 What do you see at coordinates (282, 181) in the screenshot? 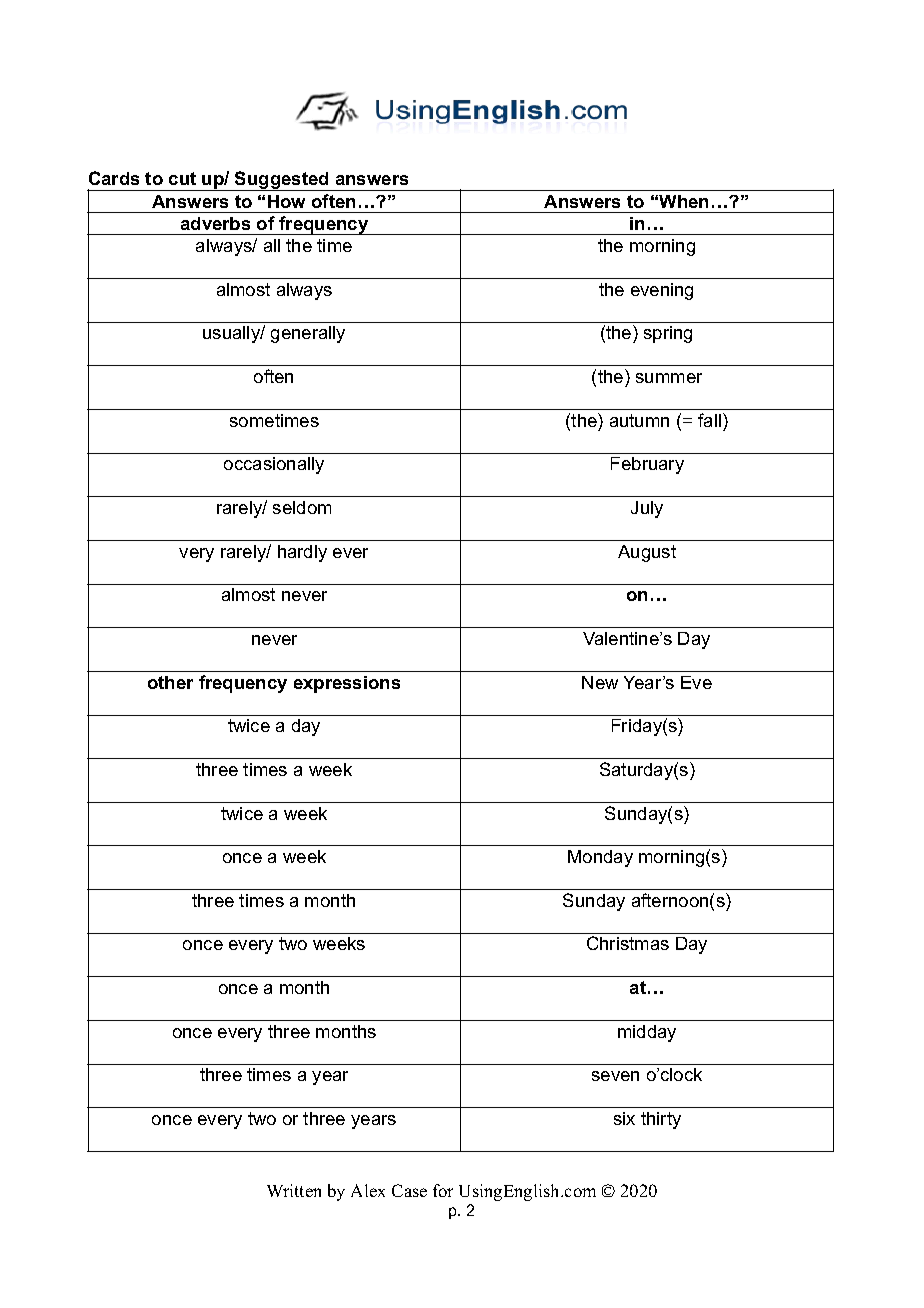
I see `Suggested` at bounding box center [282, 181].
